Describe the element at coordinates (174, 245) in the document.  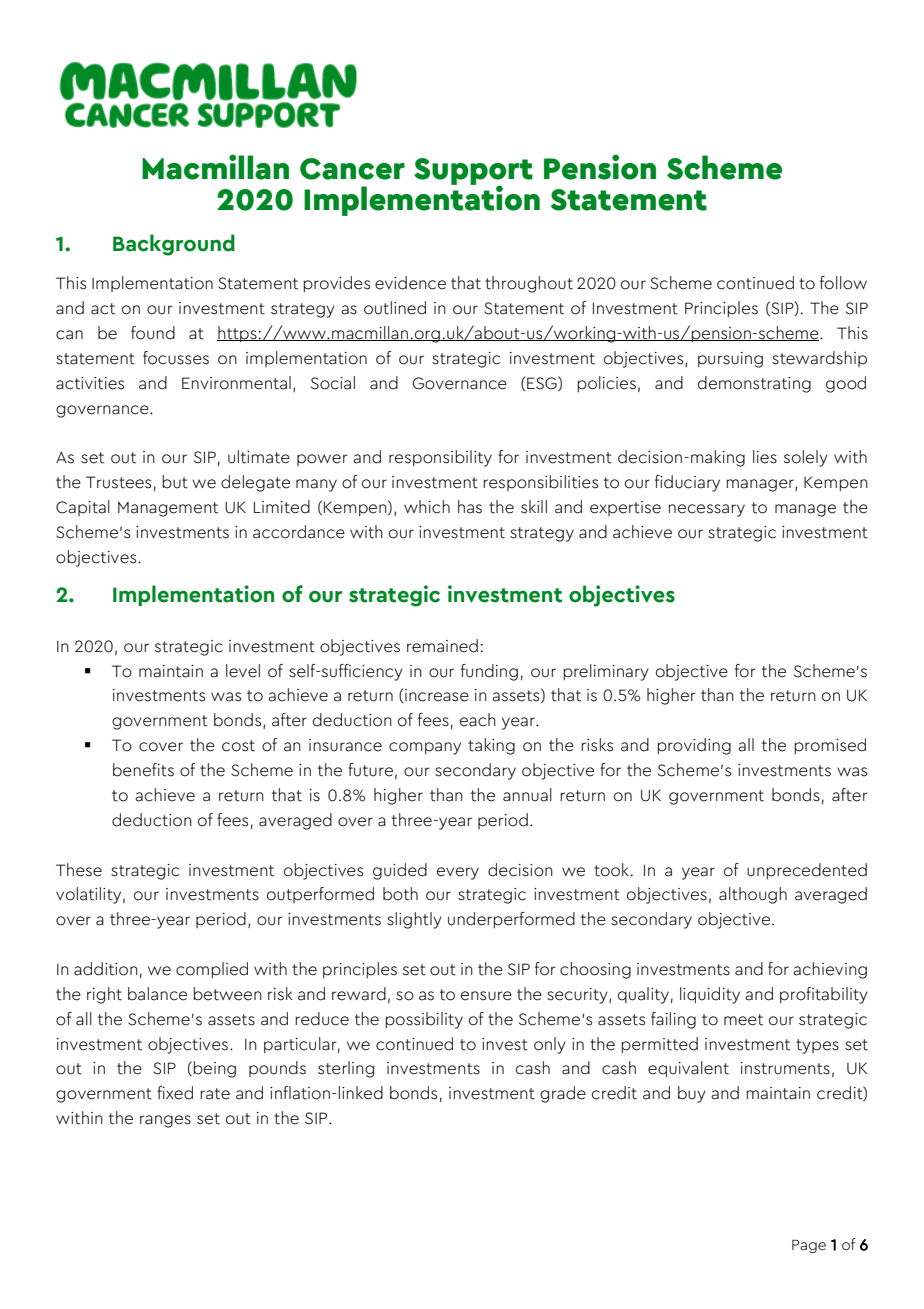
I see `Background` at that location.
